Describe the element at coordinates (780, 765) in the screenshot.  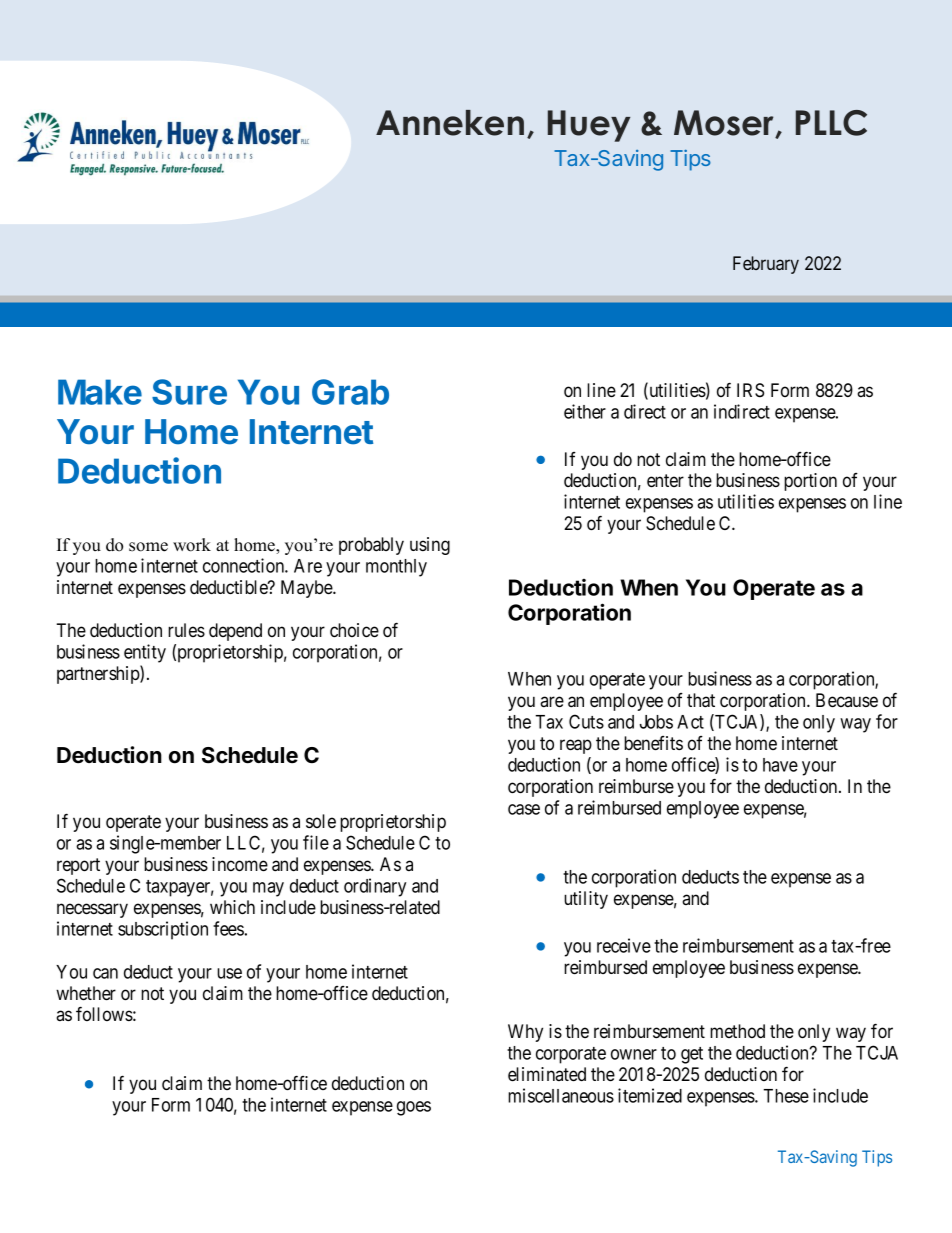
I see `have` at that location.
